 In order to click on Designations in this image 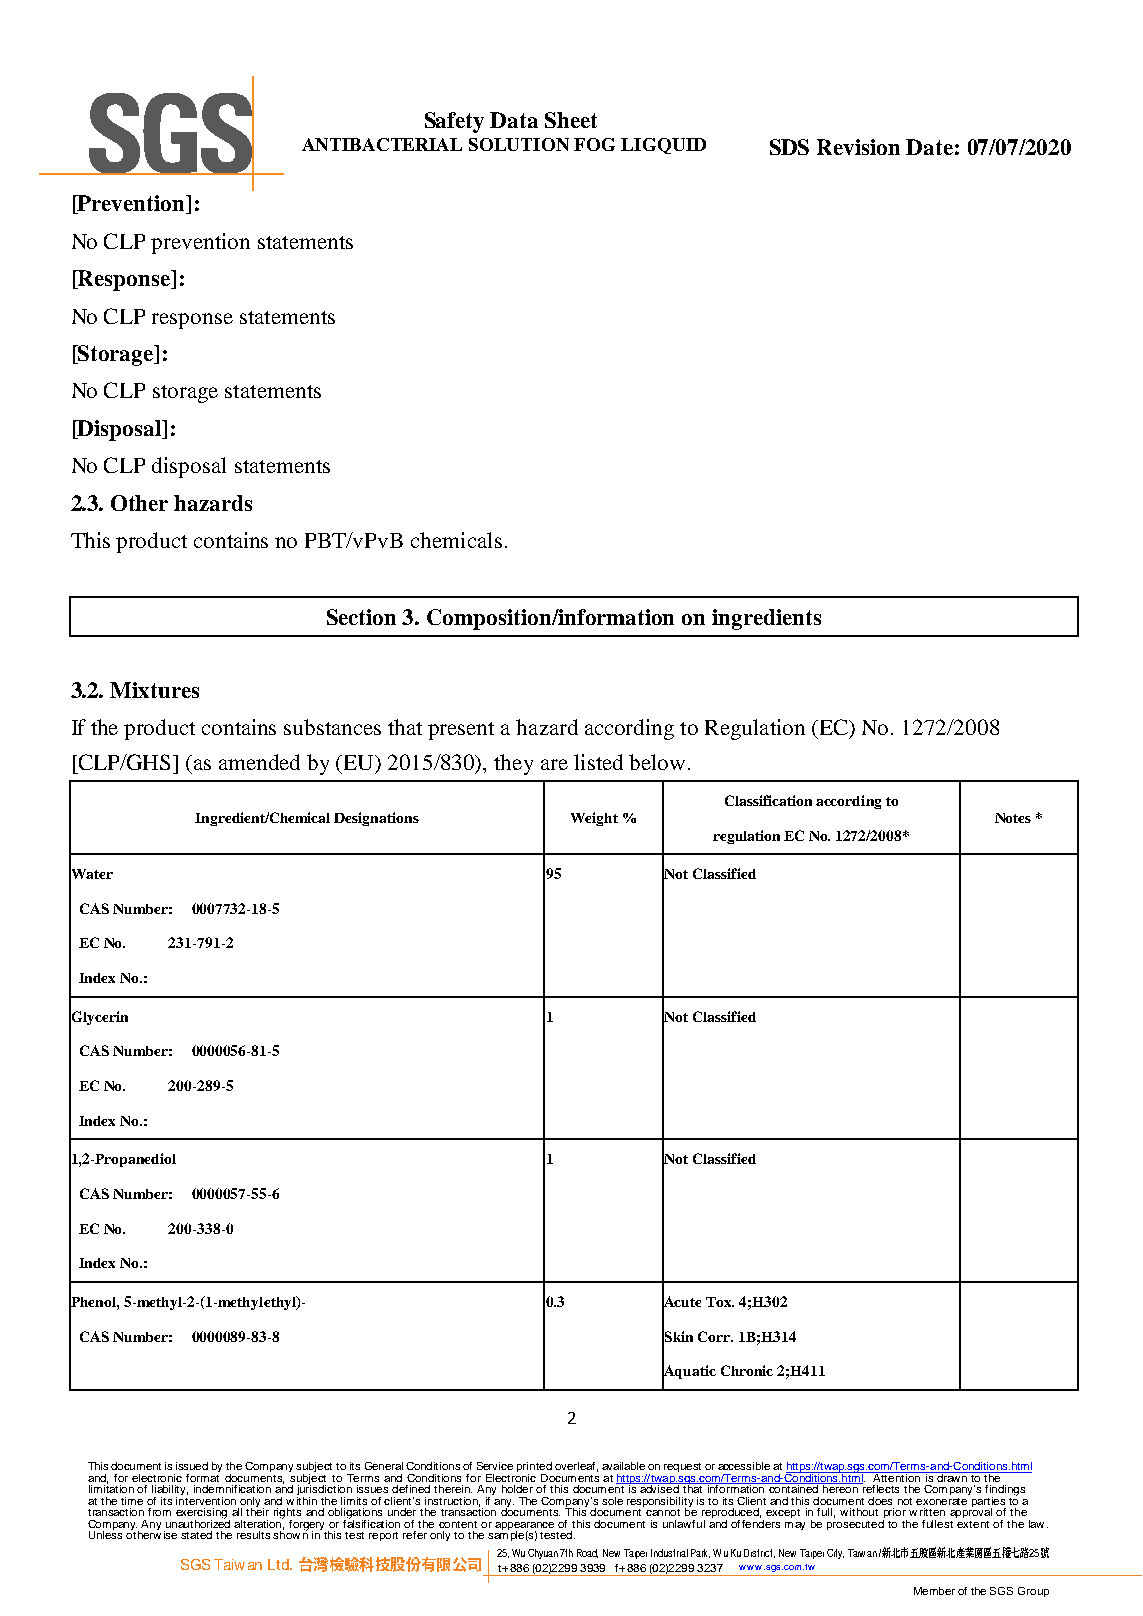, I will do `click(376, 819)`.
